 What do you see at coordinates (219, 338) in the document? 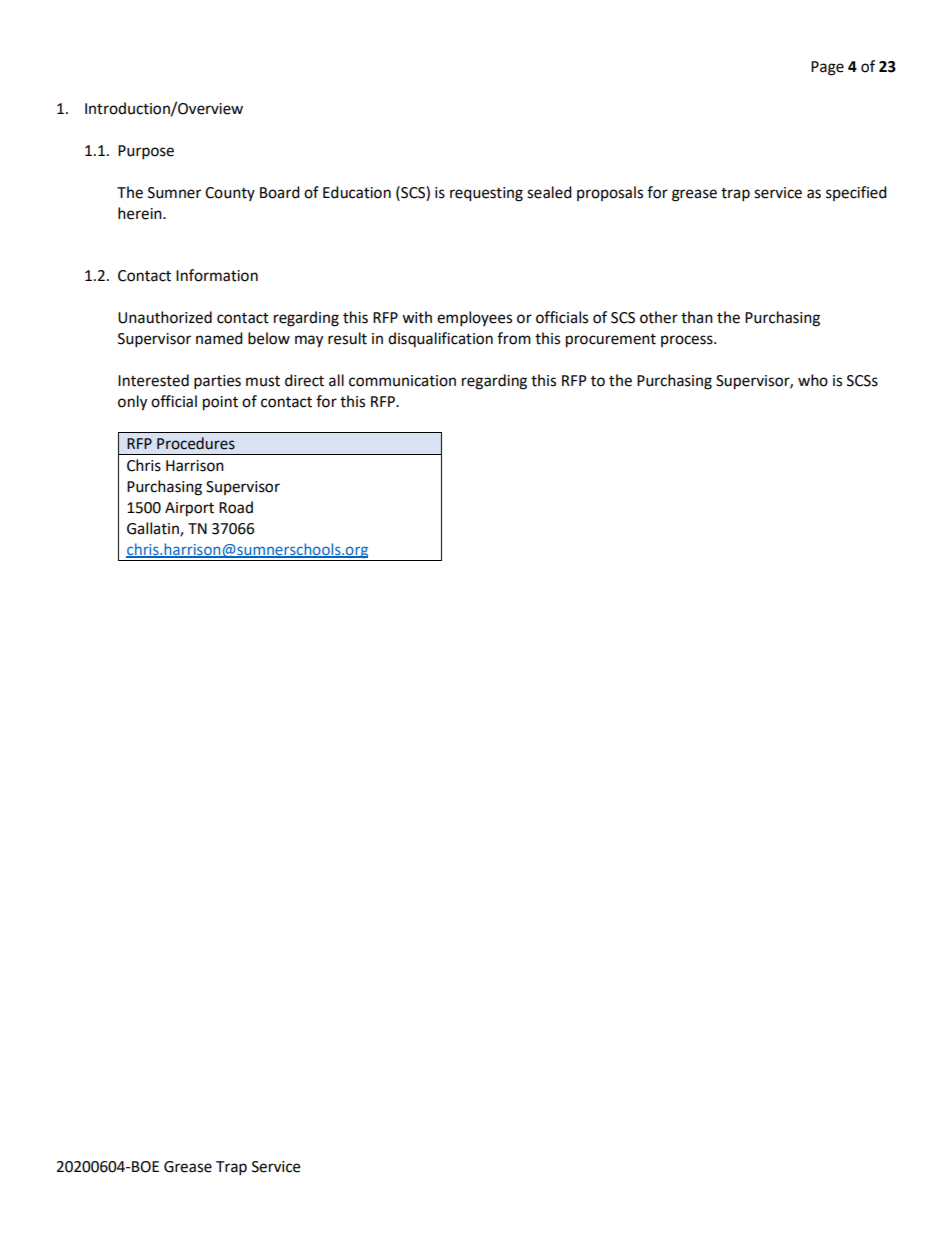
I see `named` at bounding box center [219, 338].
